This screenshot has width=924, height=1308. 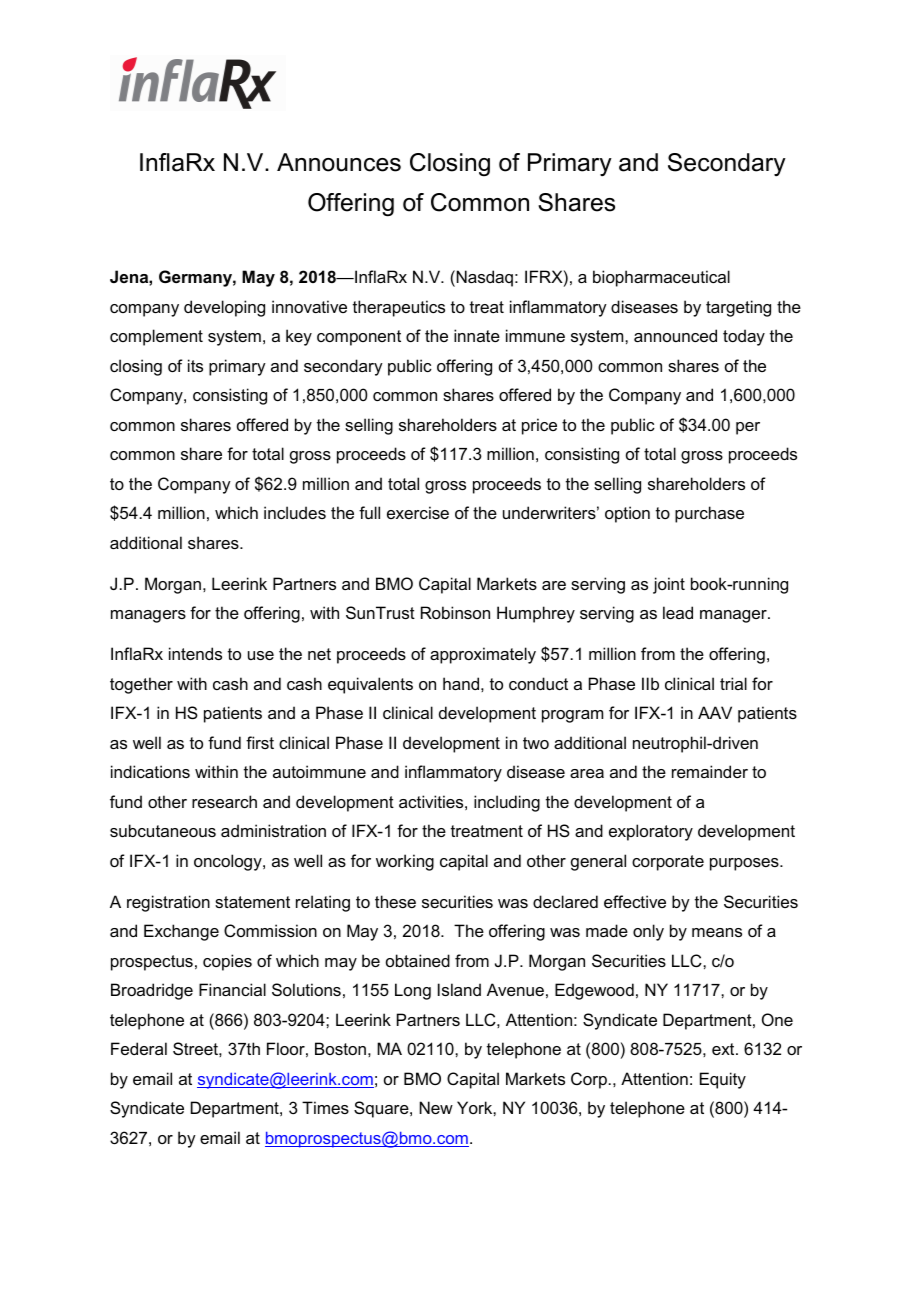 What do you see at coordinates (661, 278) in the screenshot?
I see `biopharmaceutical` at bounding box center [661, 278].
